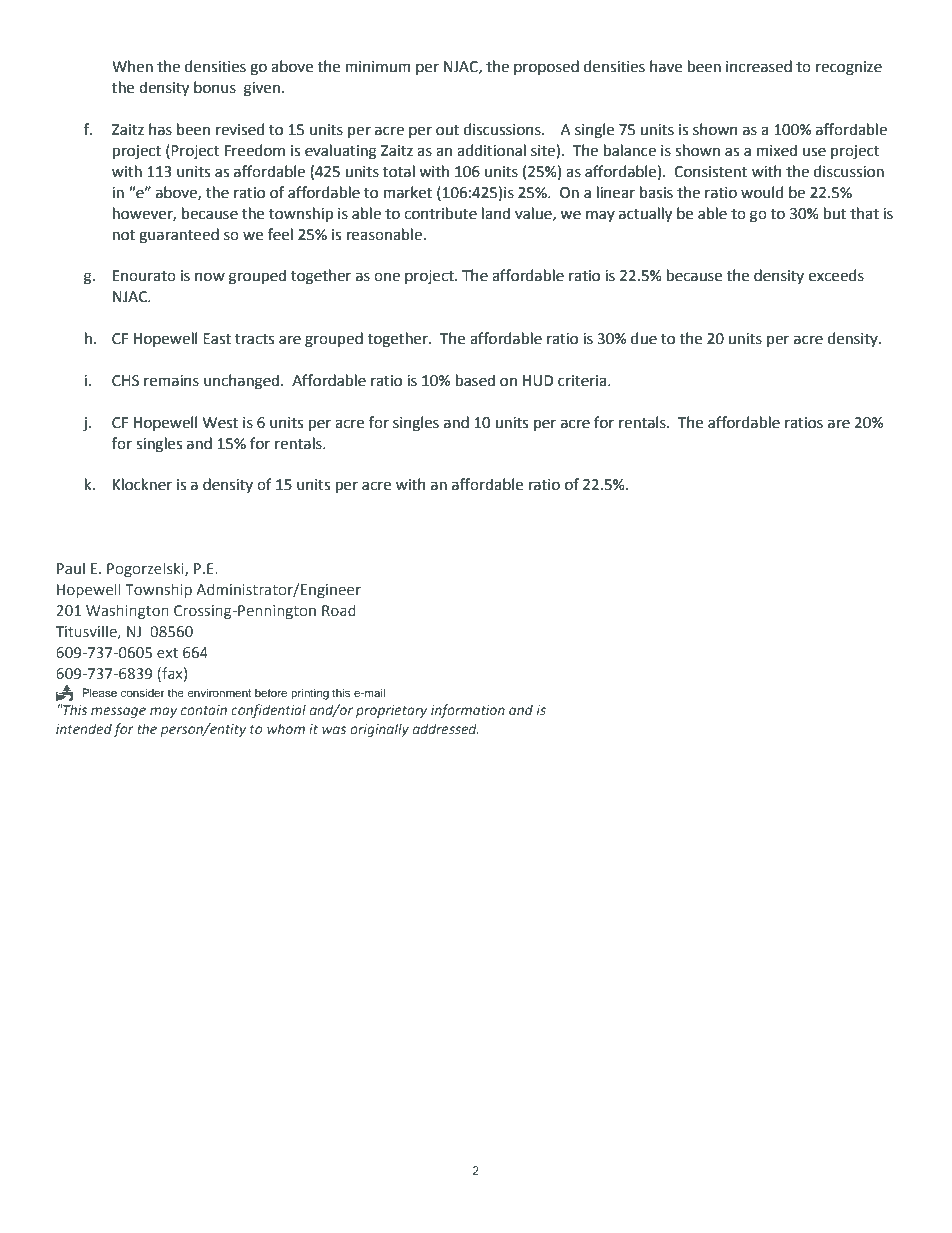 The height and width of the screenshot is (1233, 952). Describe the element at coordinates (204, 710) in the screenshot. I see `contain` at that location.
